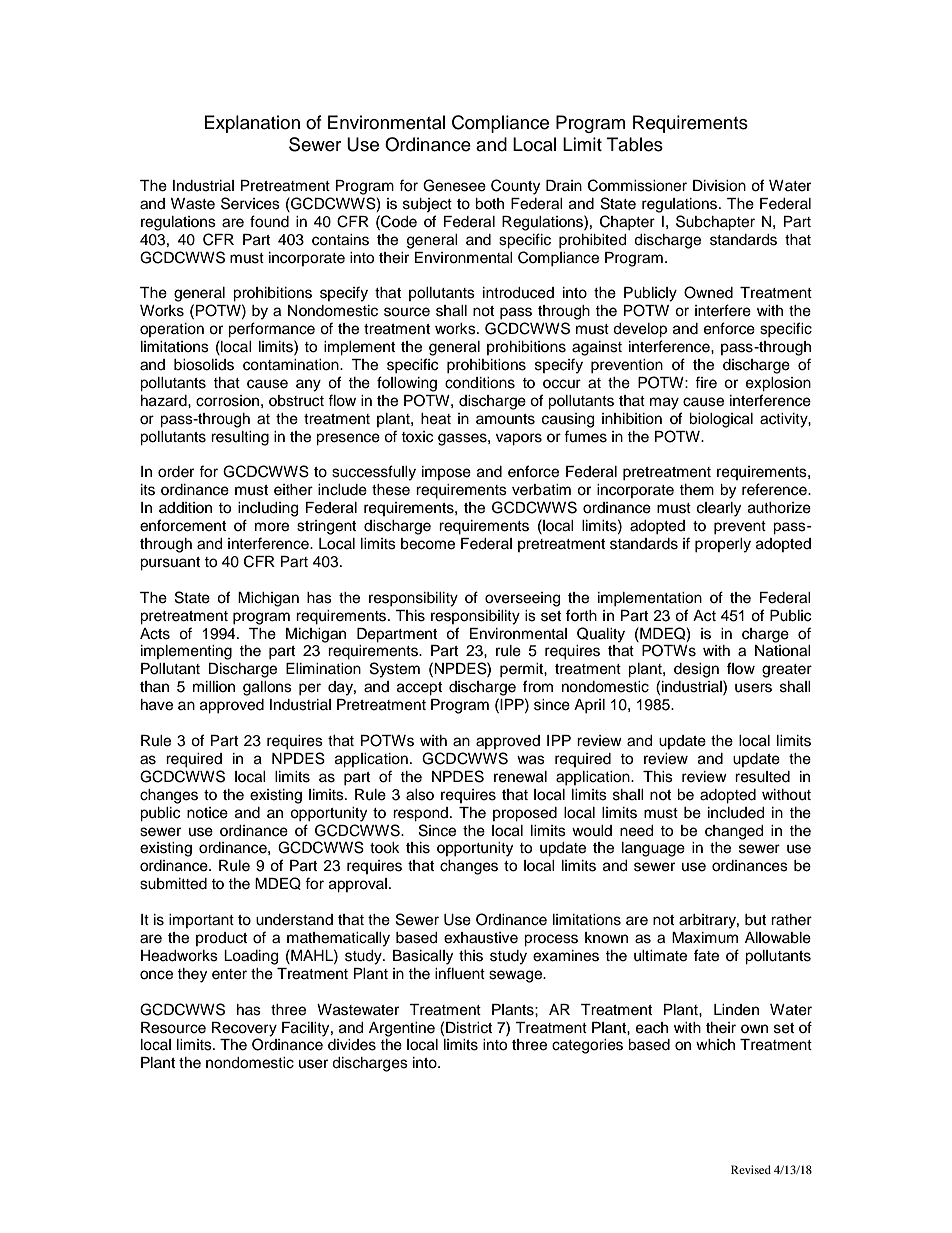 Image resolution: width=952 pixels, height=1233 pixels. Describe the element at coordinates (515, 187) in the screenshot. I see `County` at that location.
